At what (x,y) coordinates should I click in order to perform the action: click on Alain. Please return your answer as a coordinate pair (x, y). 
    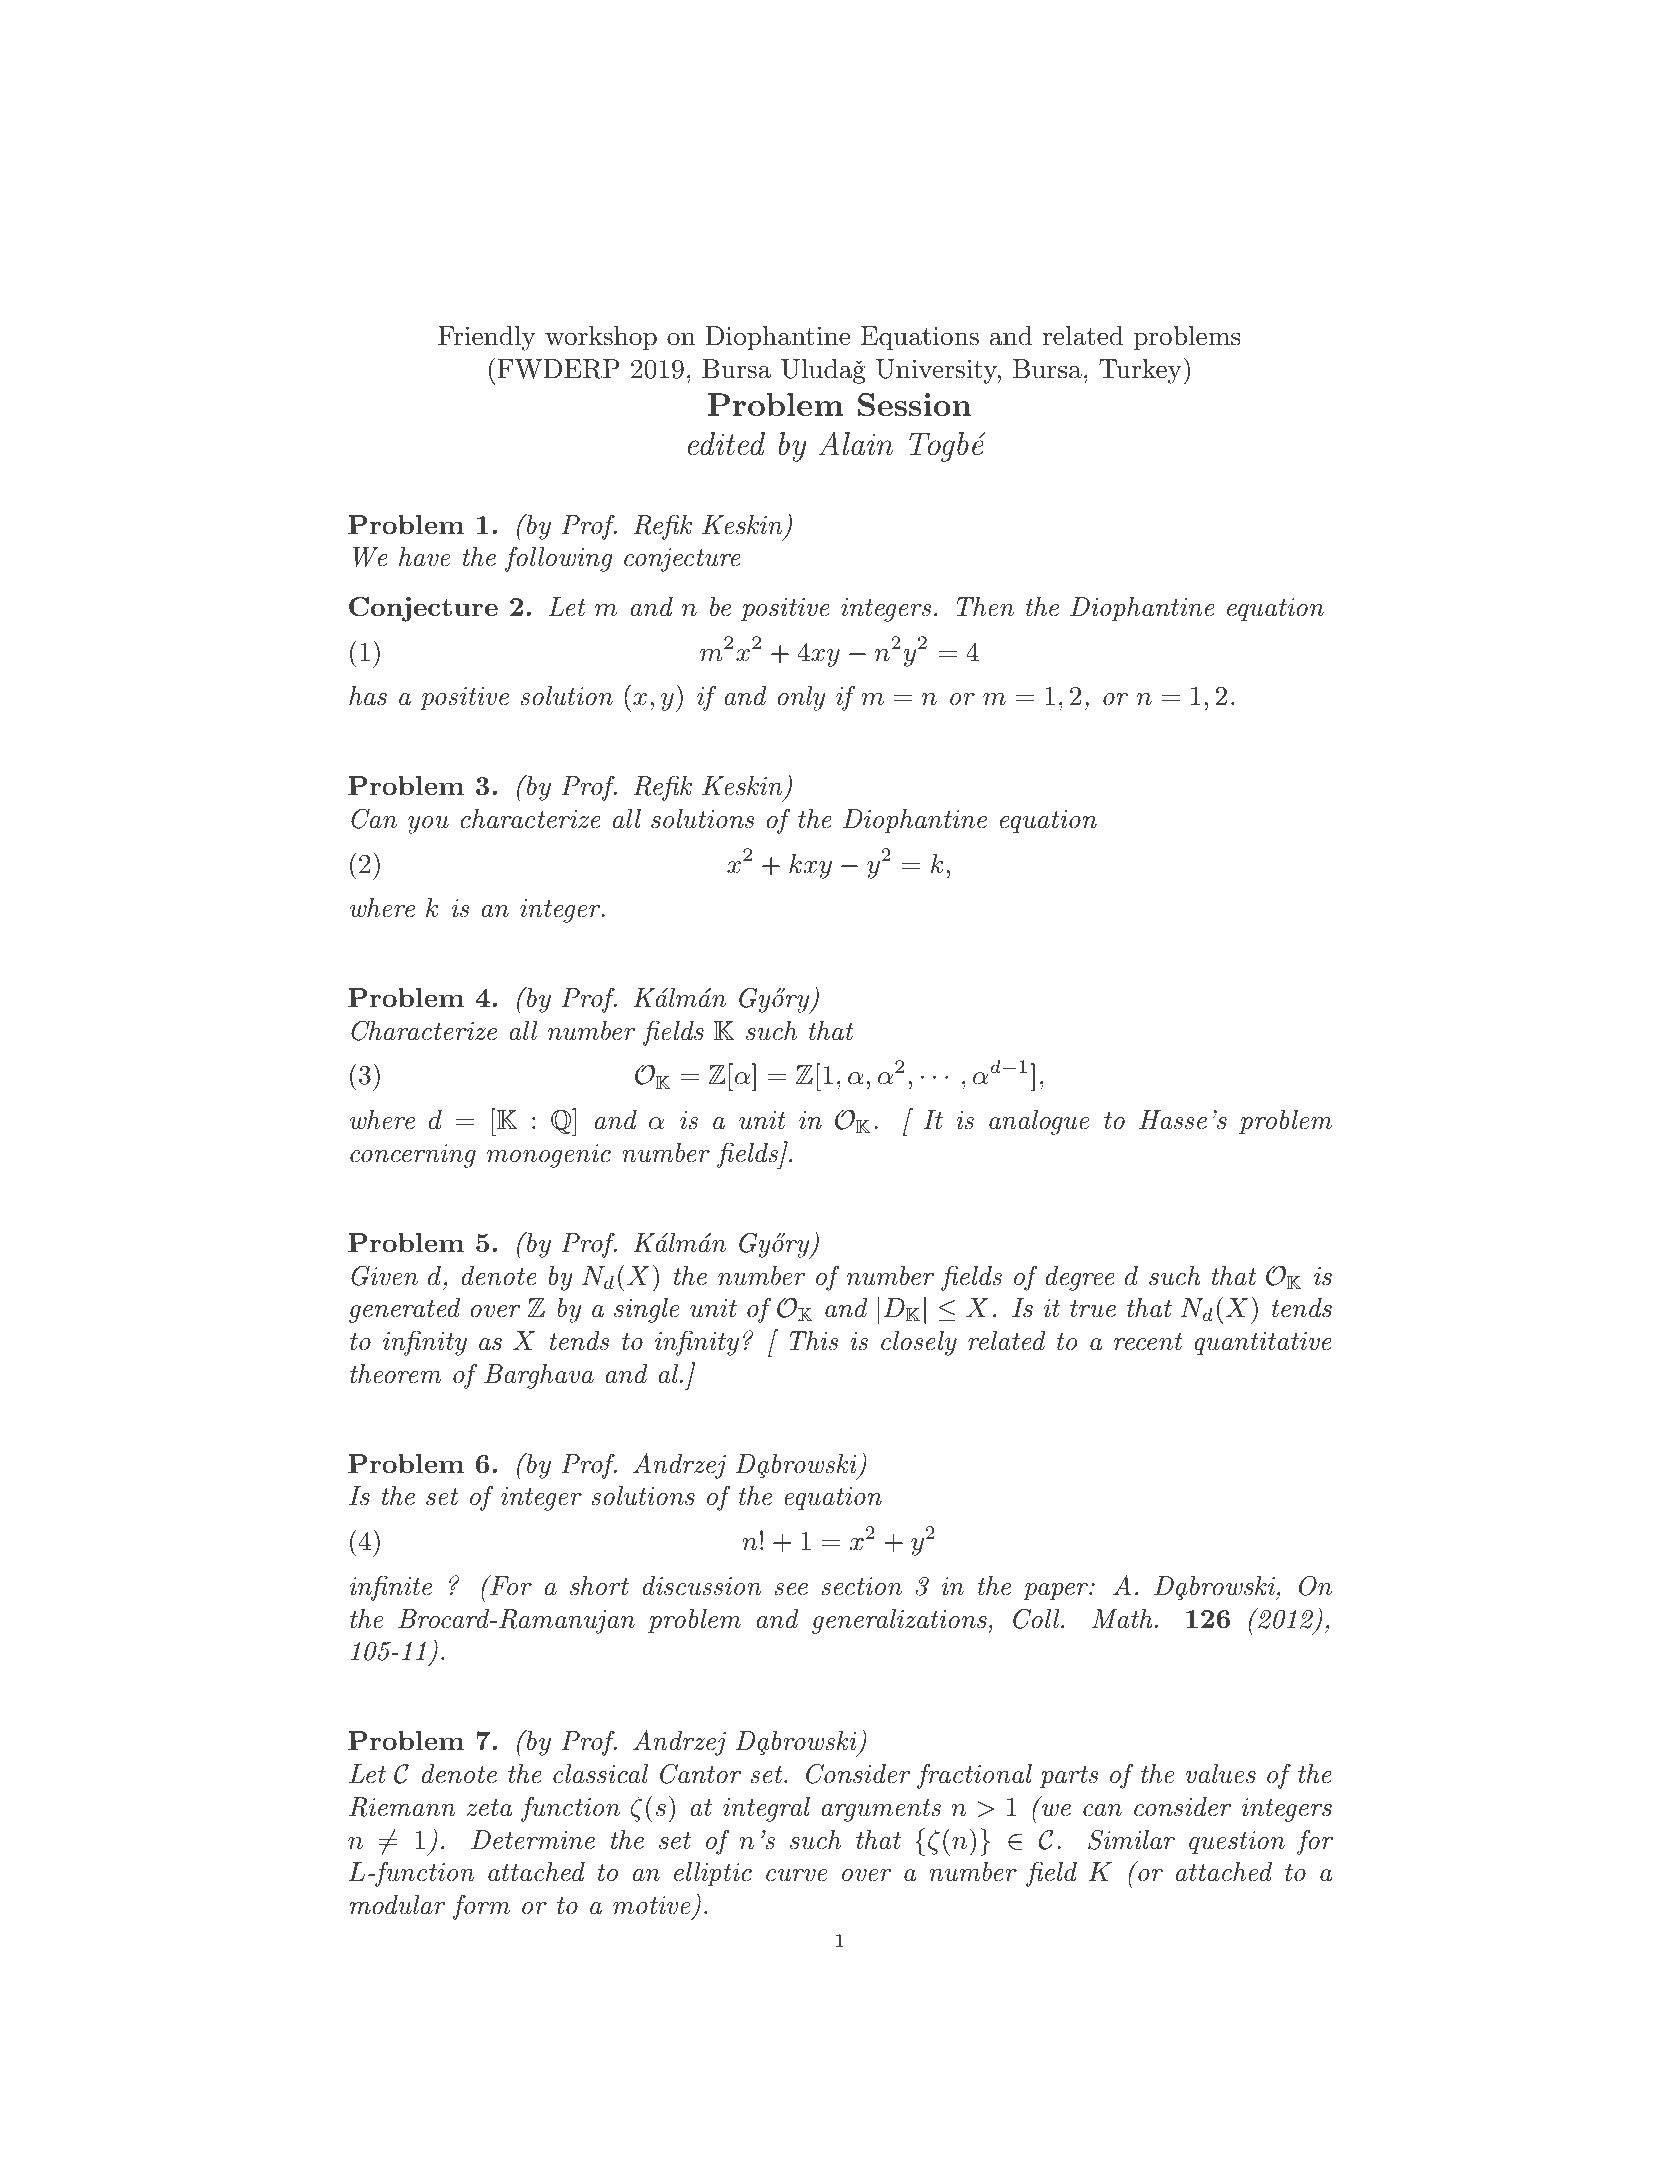
    Looking at the image, I should click on (855, 443).
